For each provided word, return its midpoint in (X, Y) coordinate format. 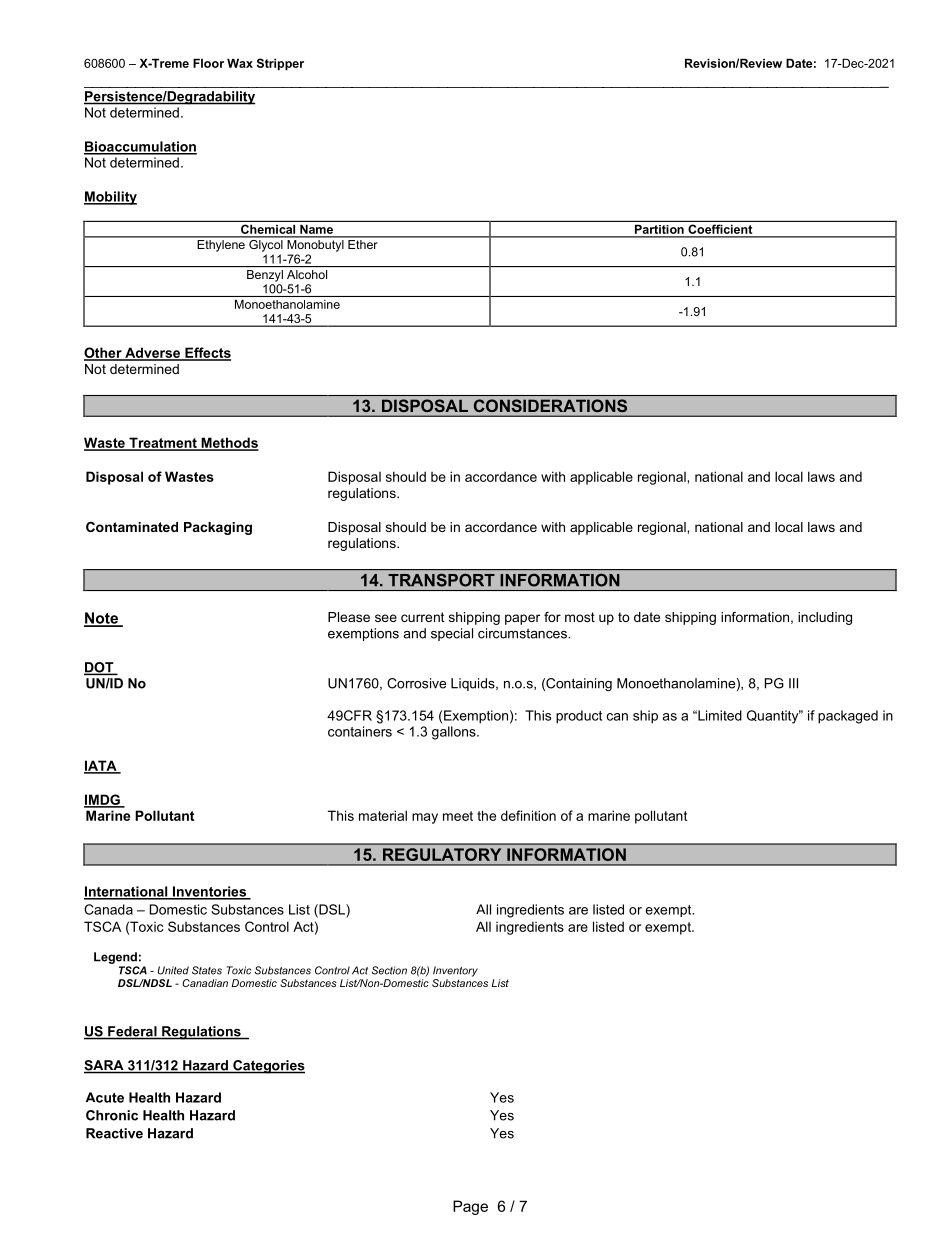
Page (470, 1207)
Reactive (114, 1133)
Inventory (455, 971)
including (825, 618)
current (423, 617)
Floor (208, 63)
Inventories (210, 892)
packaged (848, 717)
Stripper (280, 64)
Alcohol (307, 274)
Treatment (163, 443)
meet (458, 816)
